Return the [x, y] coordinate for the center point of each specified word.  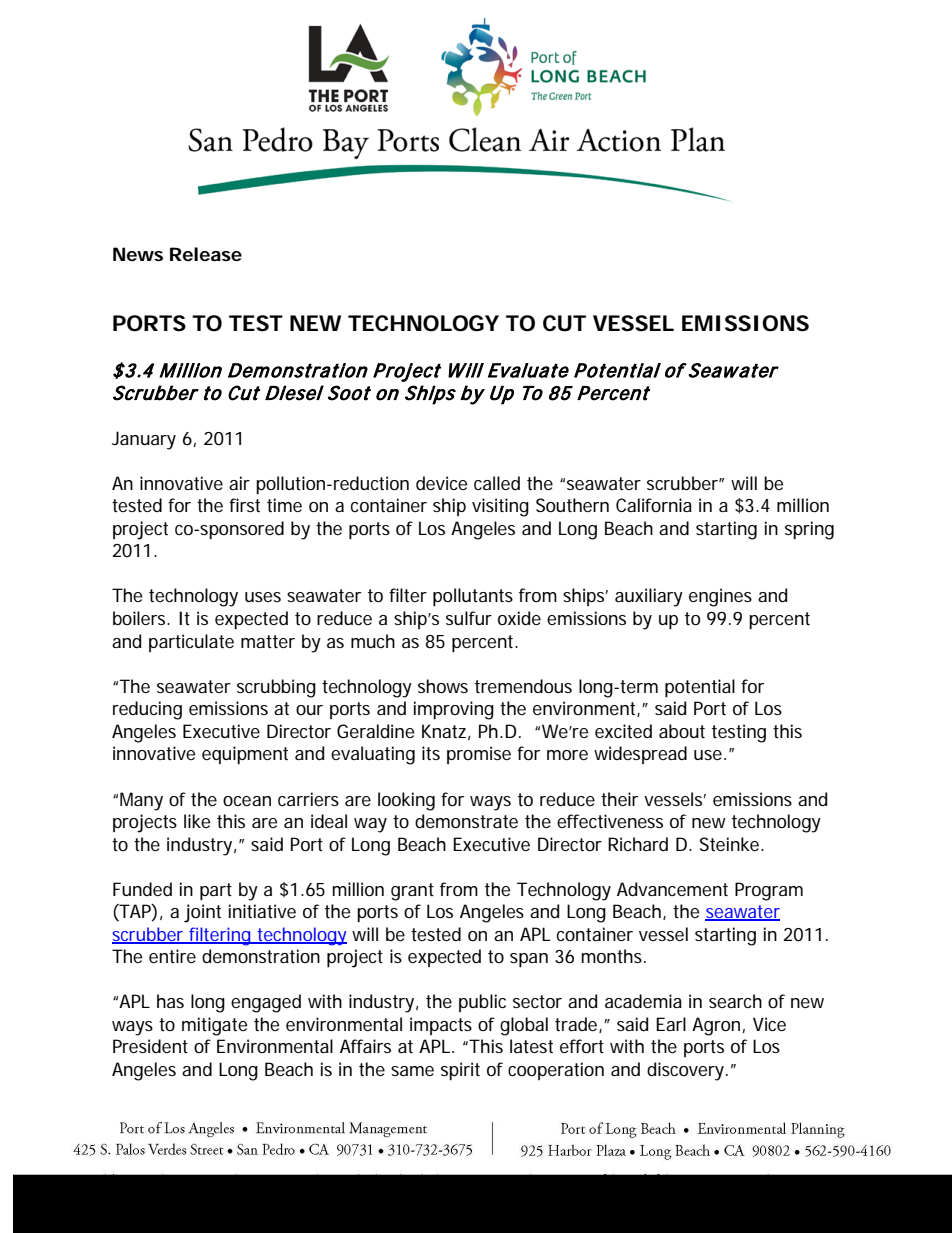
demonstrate [466, 821]
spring [809, 530]
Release [206, 254]
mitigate [214, 1026]
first [244, 505]
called [497, 483]
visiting [500, 507]
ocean [247, 801]
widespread [640, 755]
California [654, 505]
